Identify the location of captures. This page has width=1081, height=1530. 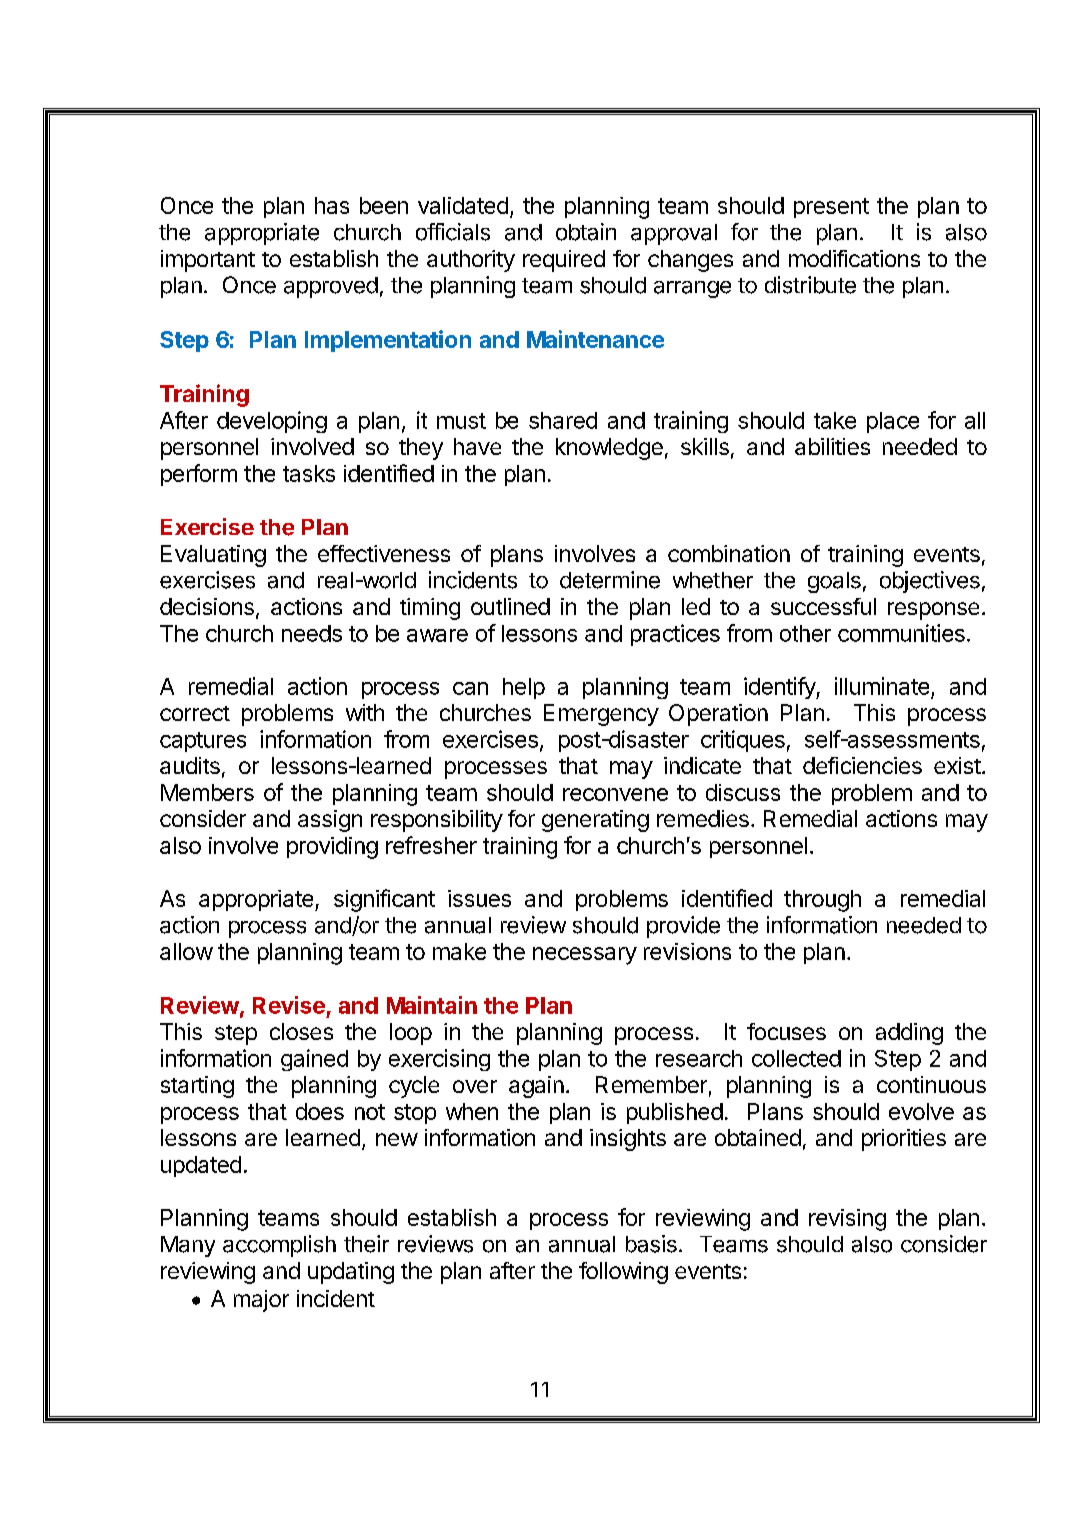
(203, 742).
